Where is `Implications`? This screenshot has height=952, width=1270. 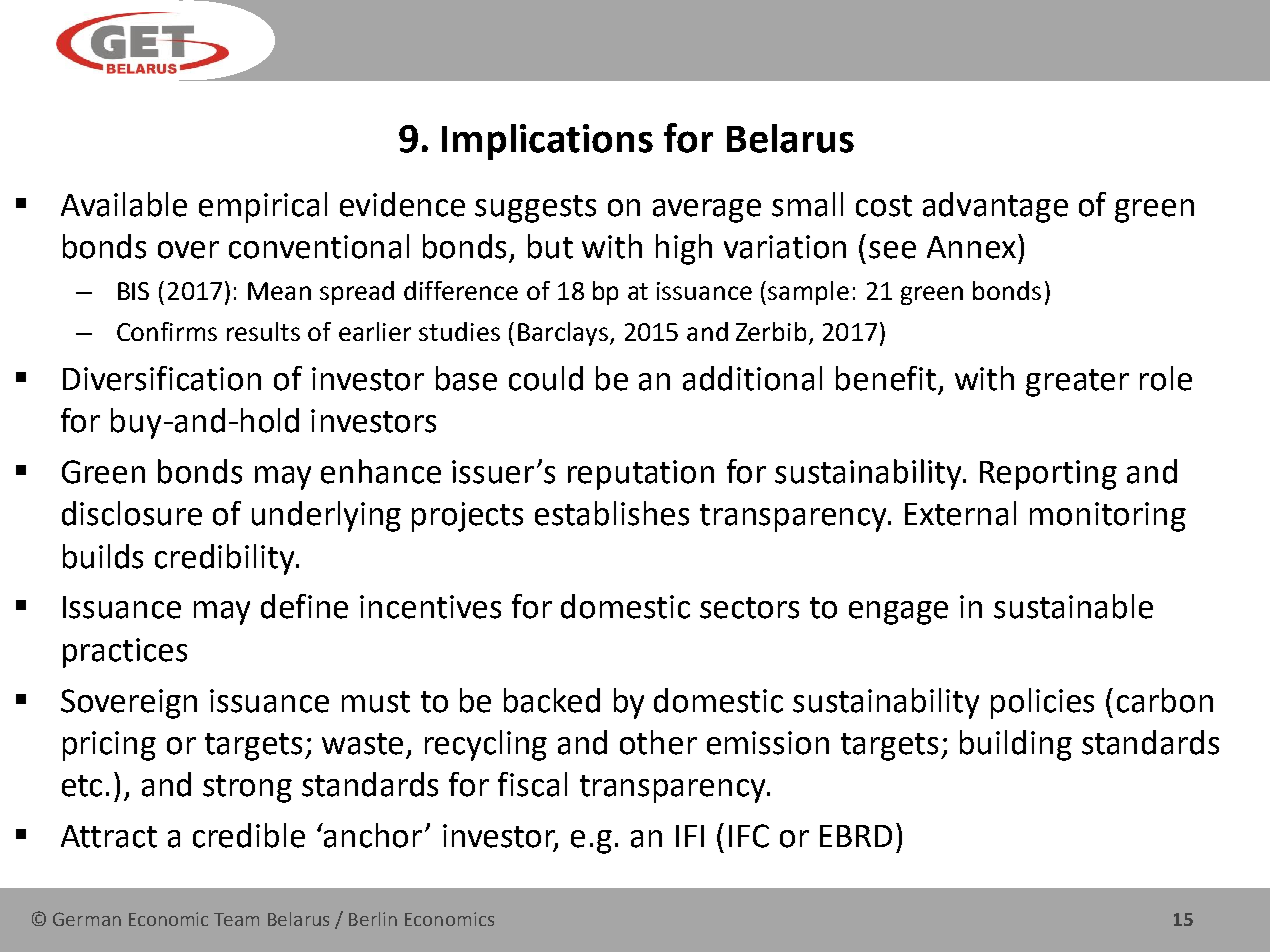
Implications is located at coordinates (547, 142).
